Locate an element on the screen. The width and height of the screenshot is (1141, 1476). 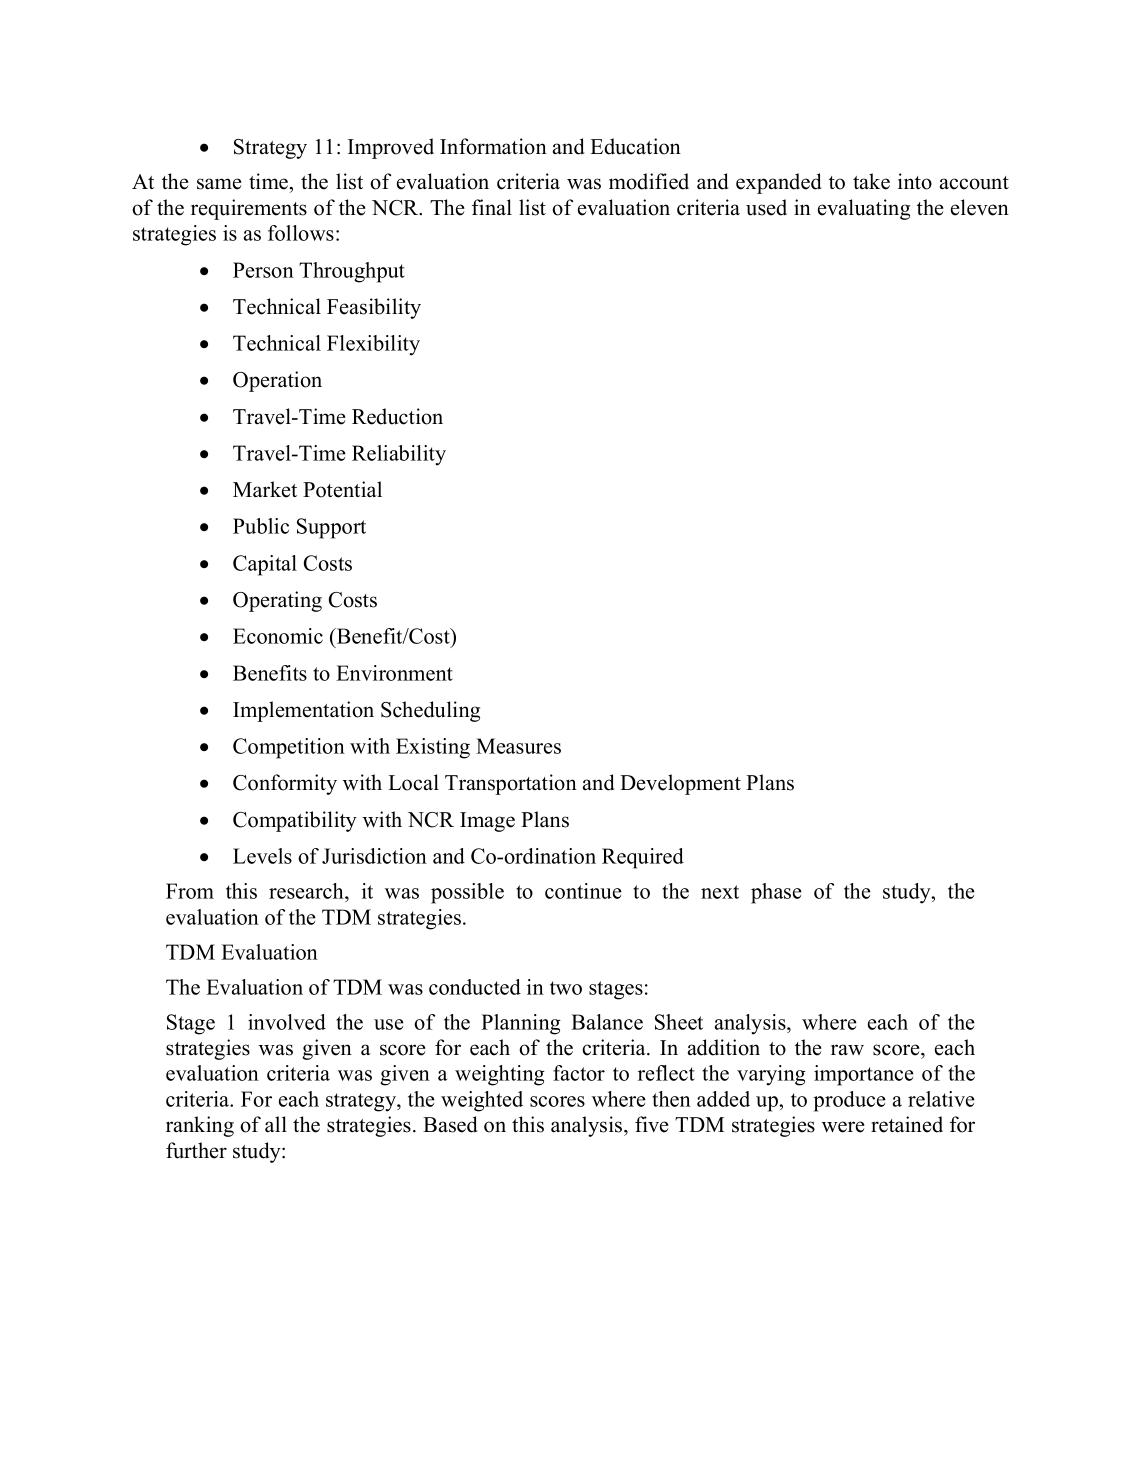
phase is located at coordinates (776, 893).
